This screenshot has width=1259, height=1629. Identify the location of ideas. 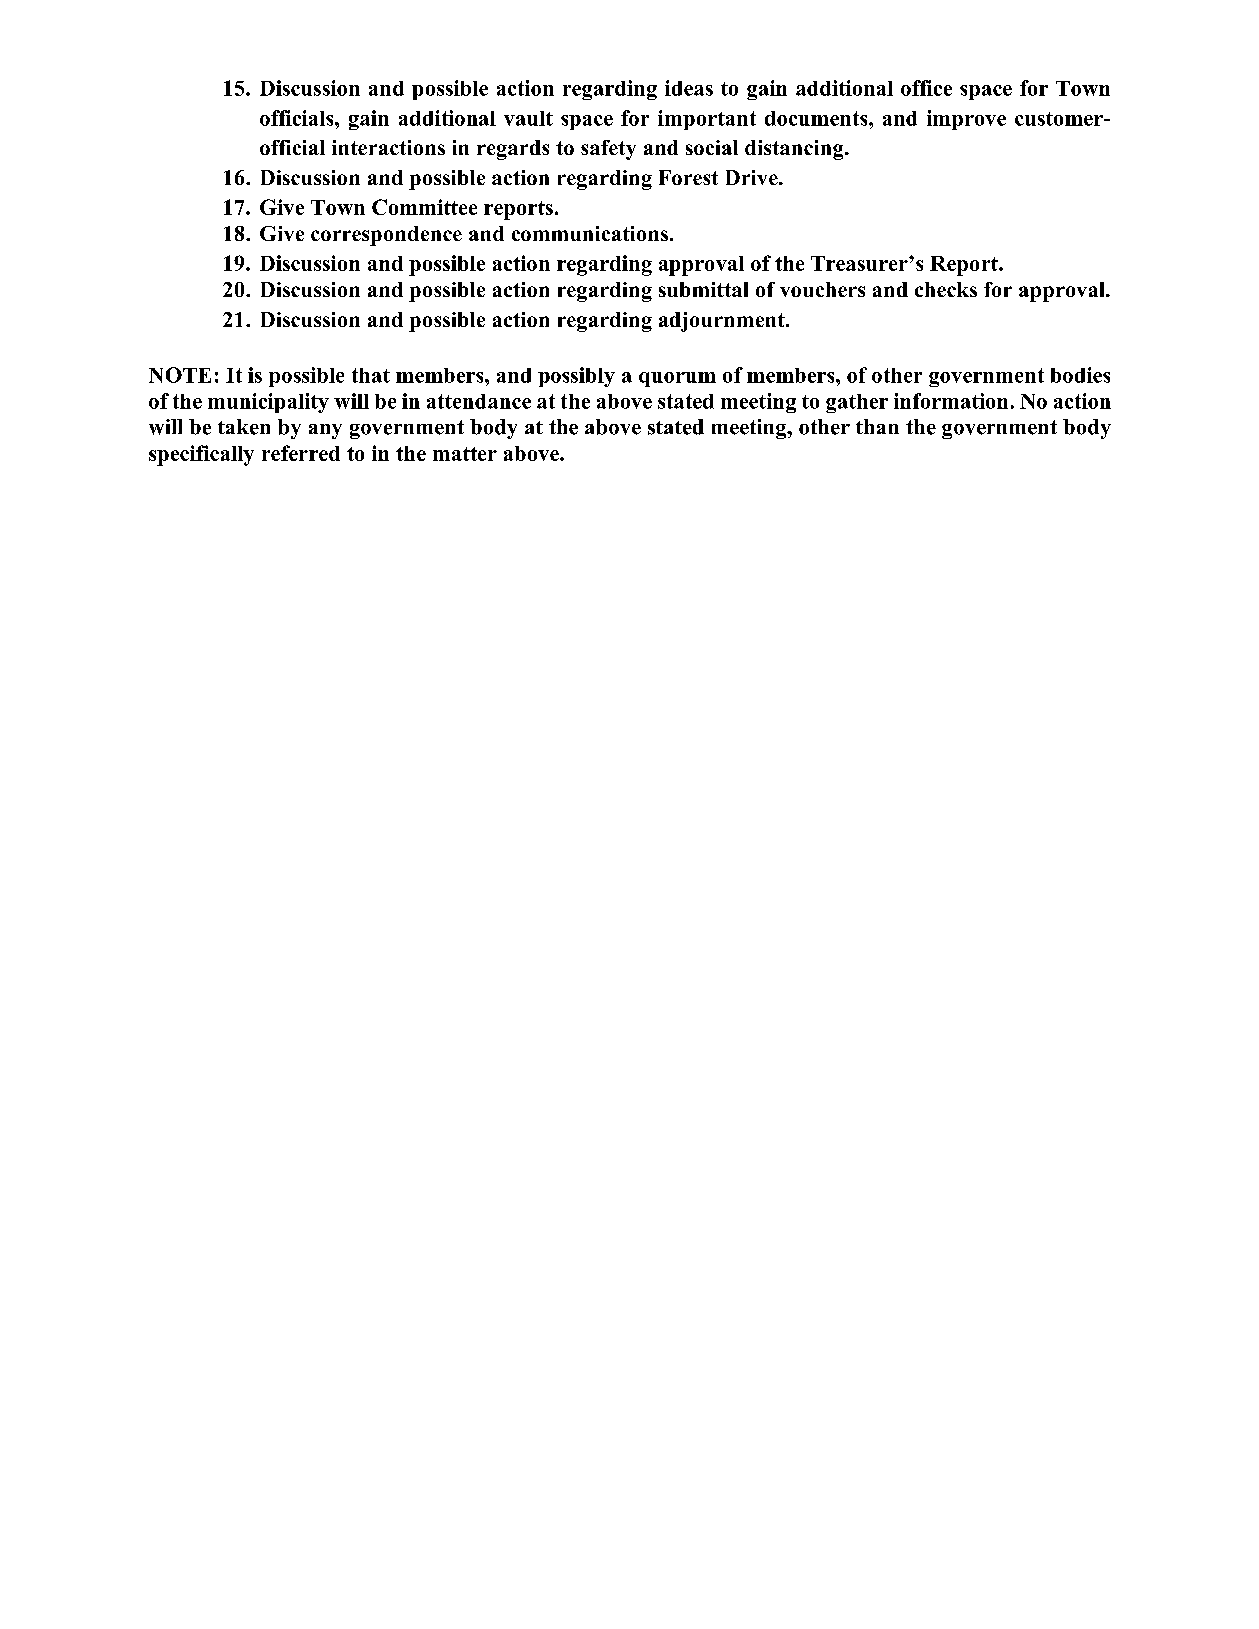
(689, 88).
